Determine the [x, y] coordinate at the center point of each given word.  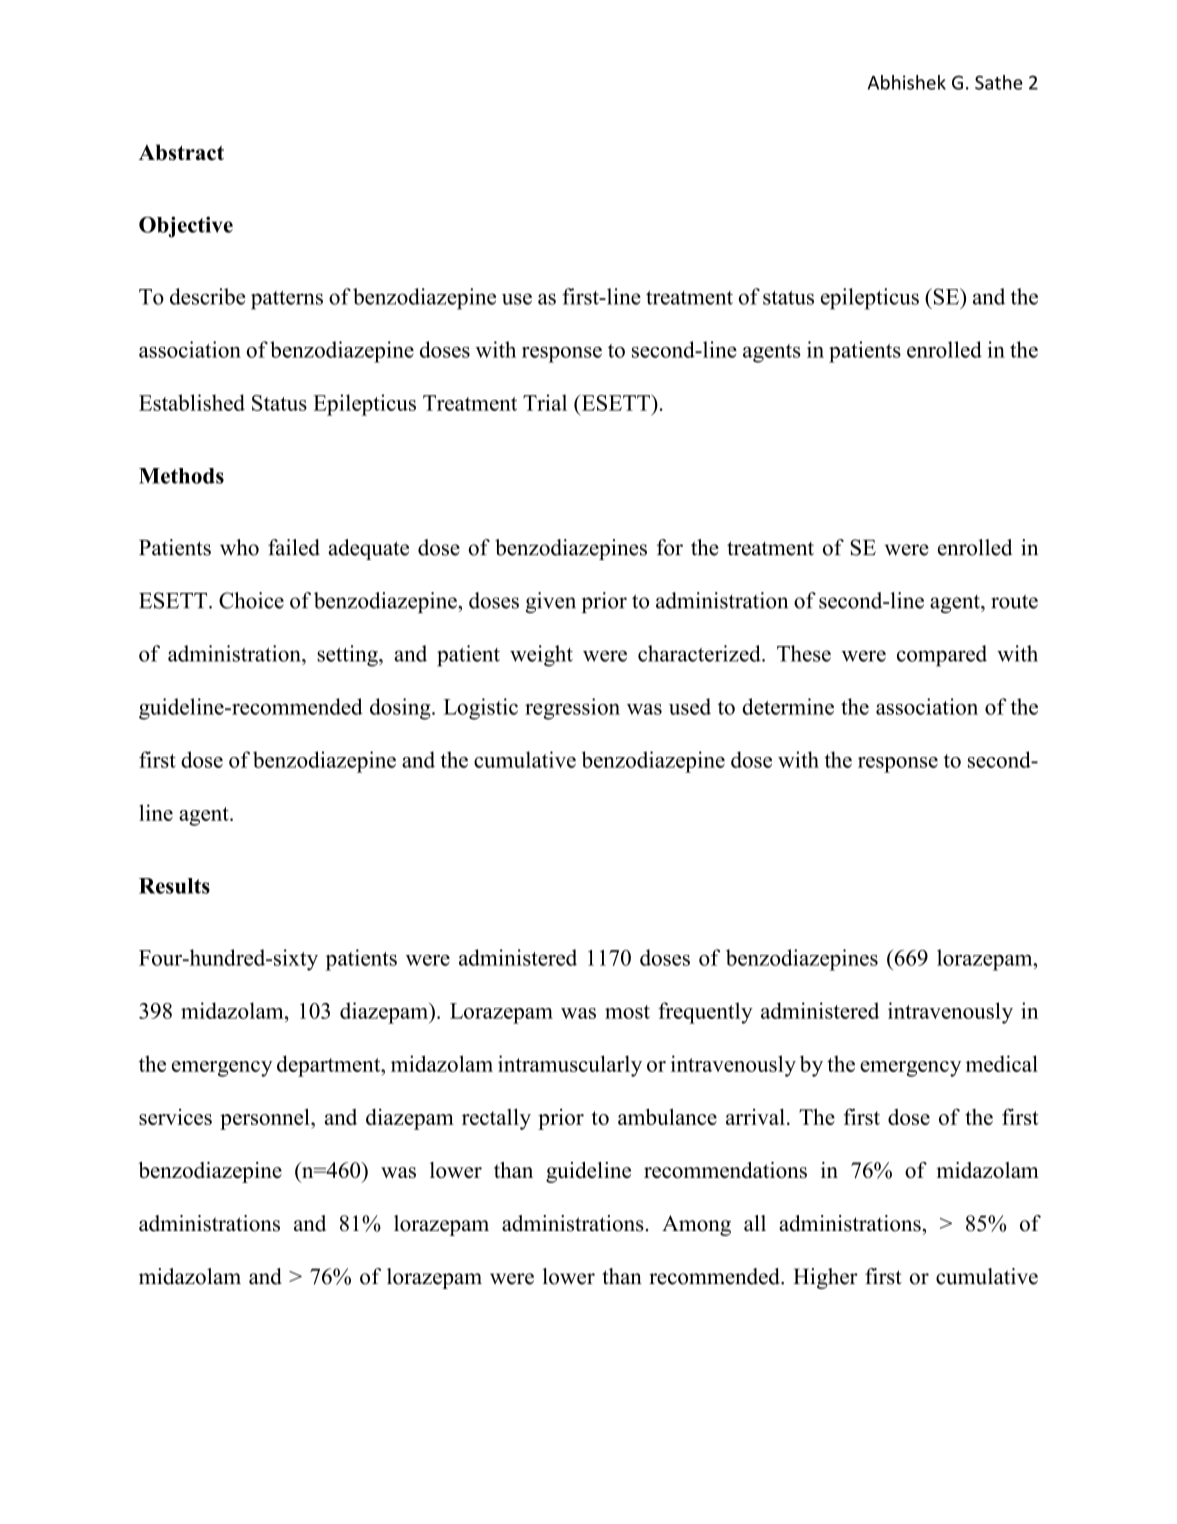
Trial [545, 402]
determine [788, 706]
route [1014, 601]
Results [174, 886]
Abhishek [907, 82]
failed [294, 547]
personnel [266, 1119]
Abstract [181, 152]
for [670, 547]
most [627, 1012]
